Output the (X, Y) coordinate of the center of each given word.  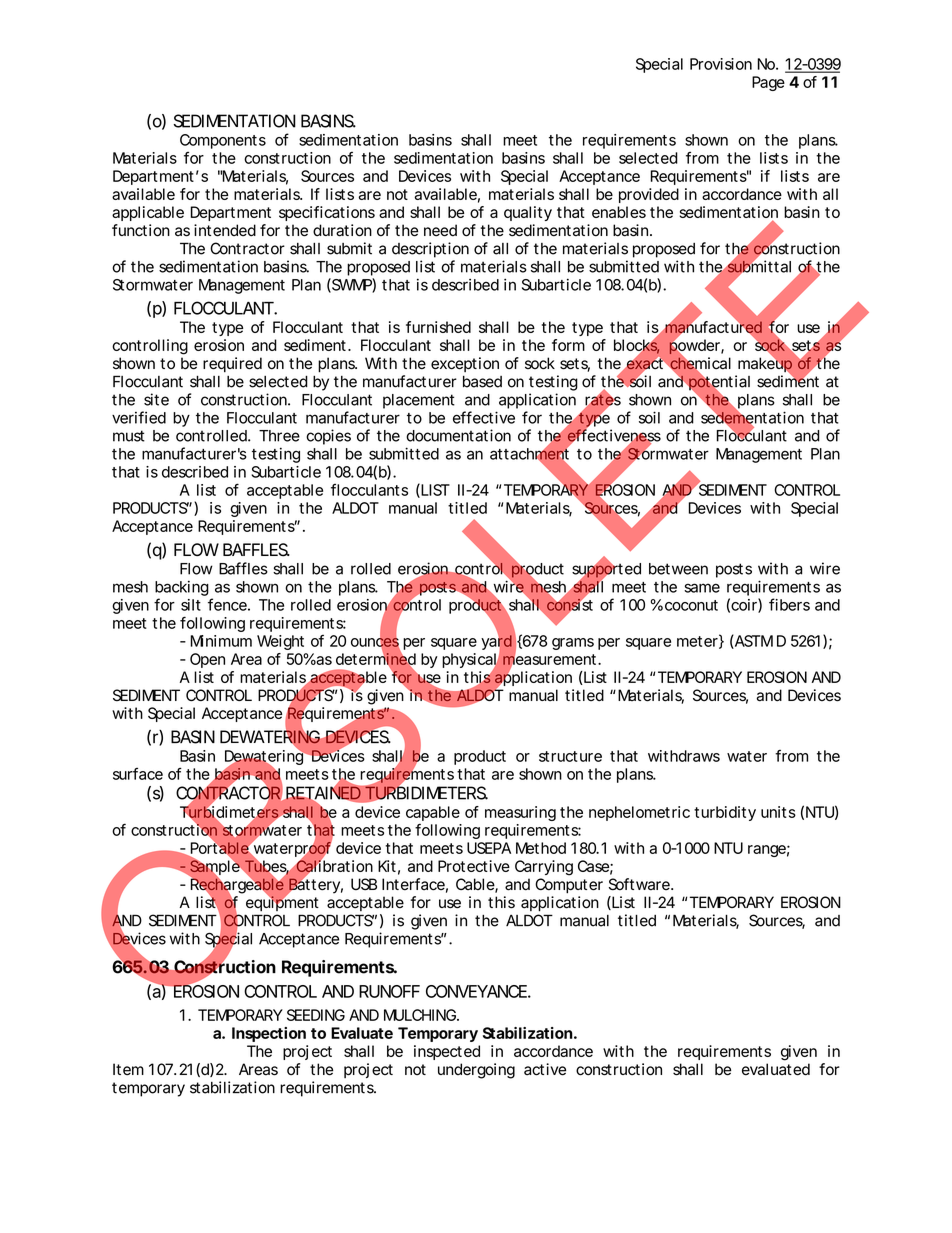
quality (528, 213)
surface (138, 774)
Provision (721, 64)
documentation (458, 435)
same (702, 588)
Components (223, 141)
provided (649, 195)
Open (207, 660)
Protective (474, 866)
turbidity (725, 813)
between (678, 569)
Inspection (269, 1034)
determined (376, 659)
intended (225, 230)
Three (279, 436)
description (430, 250)
